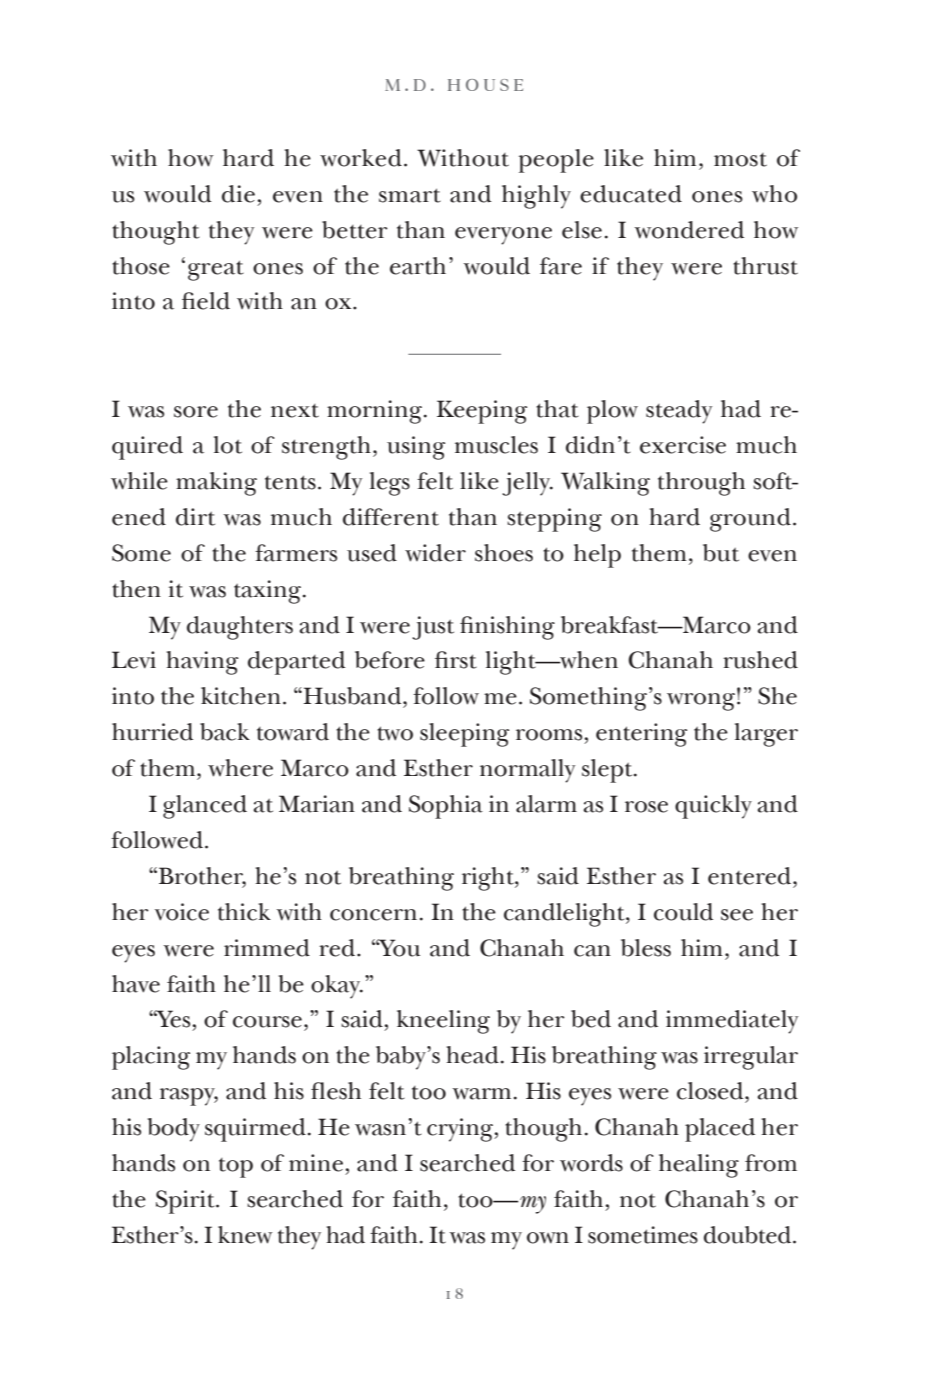 This document has height=1374, width=928. Describe the element at coordinates (373, 915) in the document. I see `concern` at that location.
